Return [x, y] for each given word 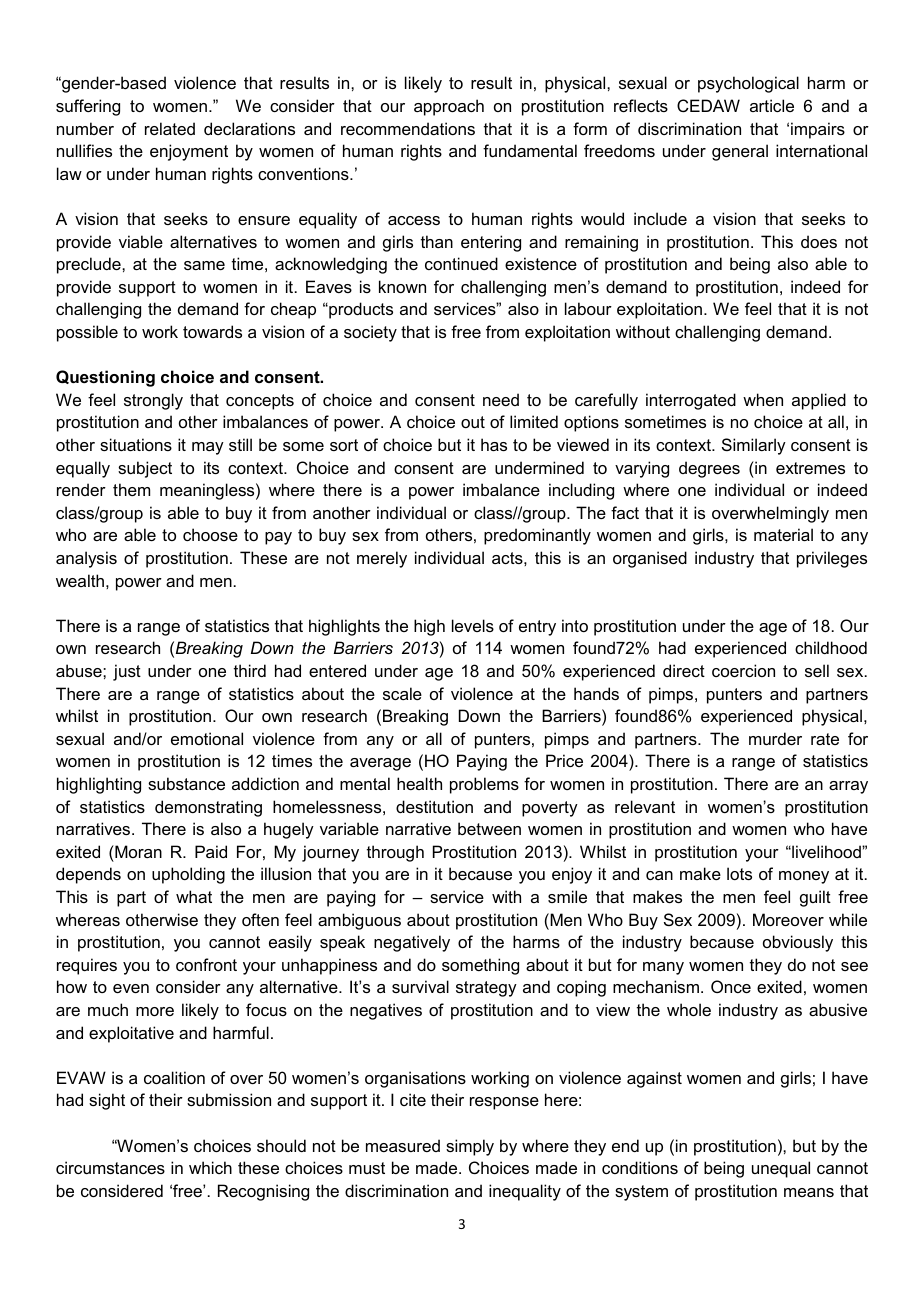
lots [739, 873]
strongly [153, 401]
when [763, 399]
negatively [412, 943]
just [127, 672]
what [194, 896]
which [210, 1167]
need [501, 399]
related [170, 128]
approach [449, 107]
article [772, 105]
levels [473, 625]
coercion [743, 670]
